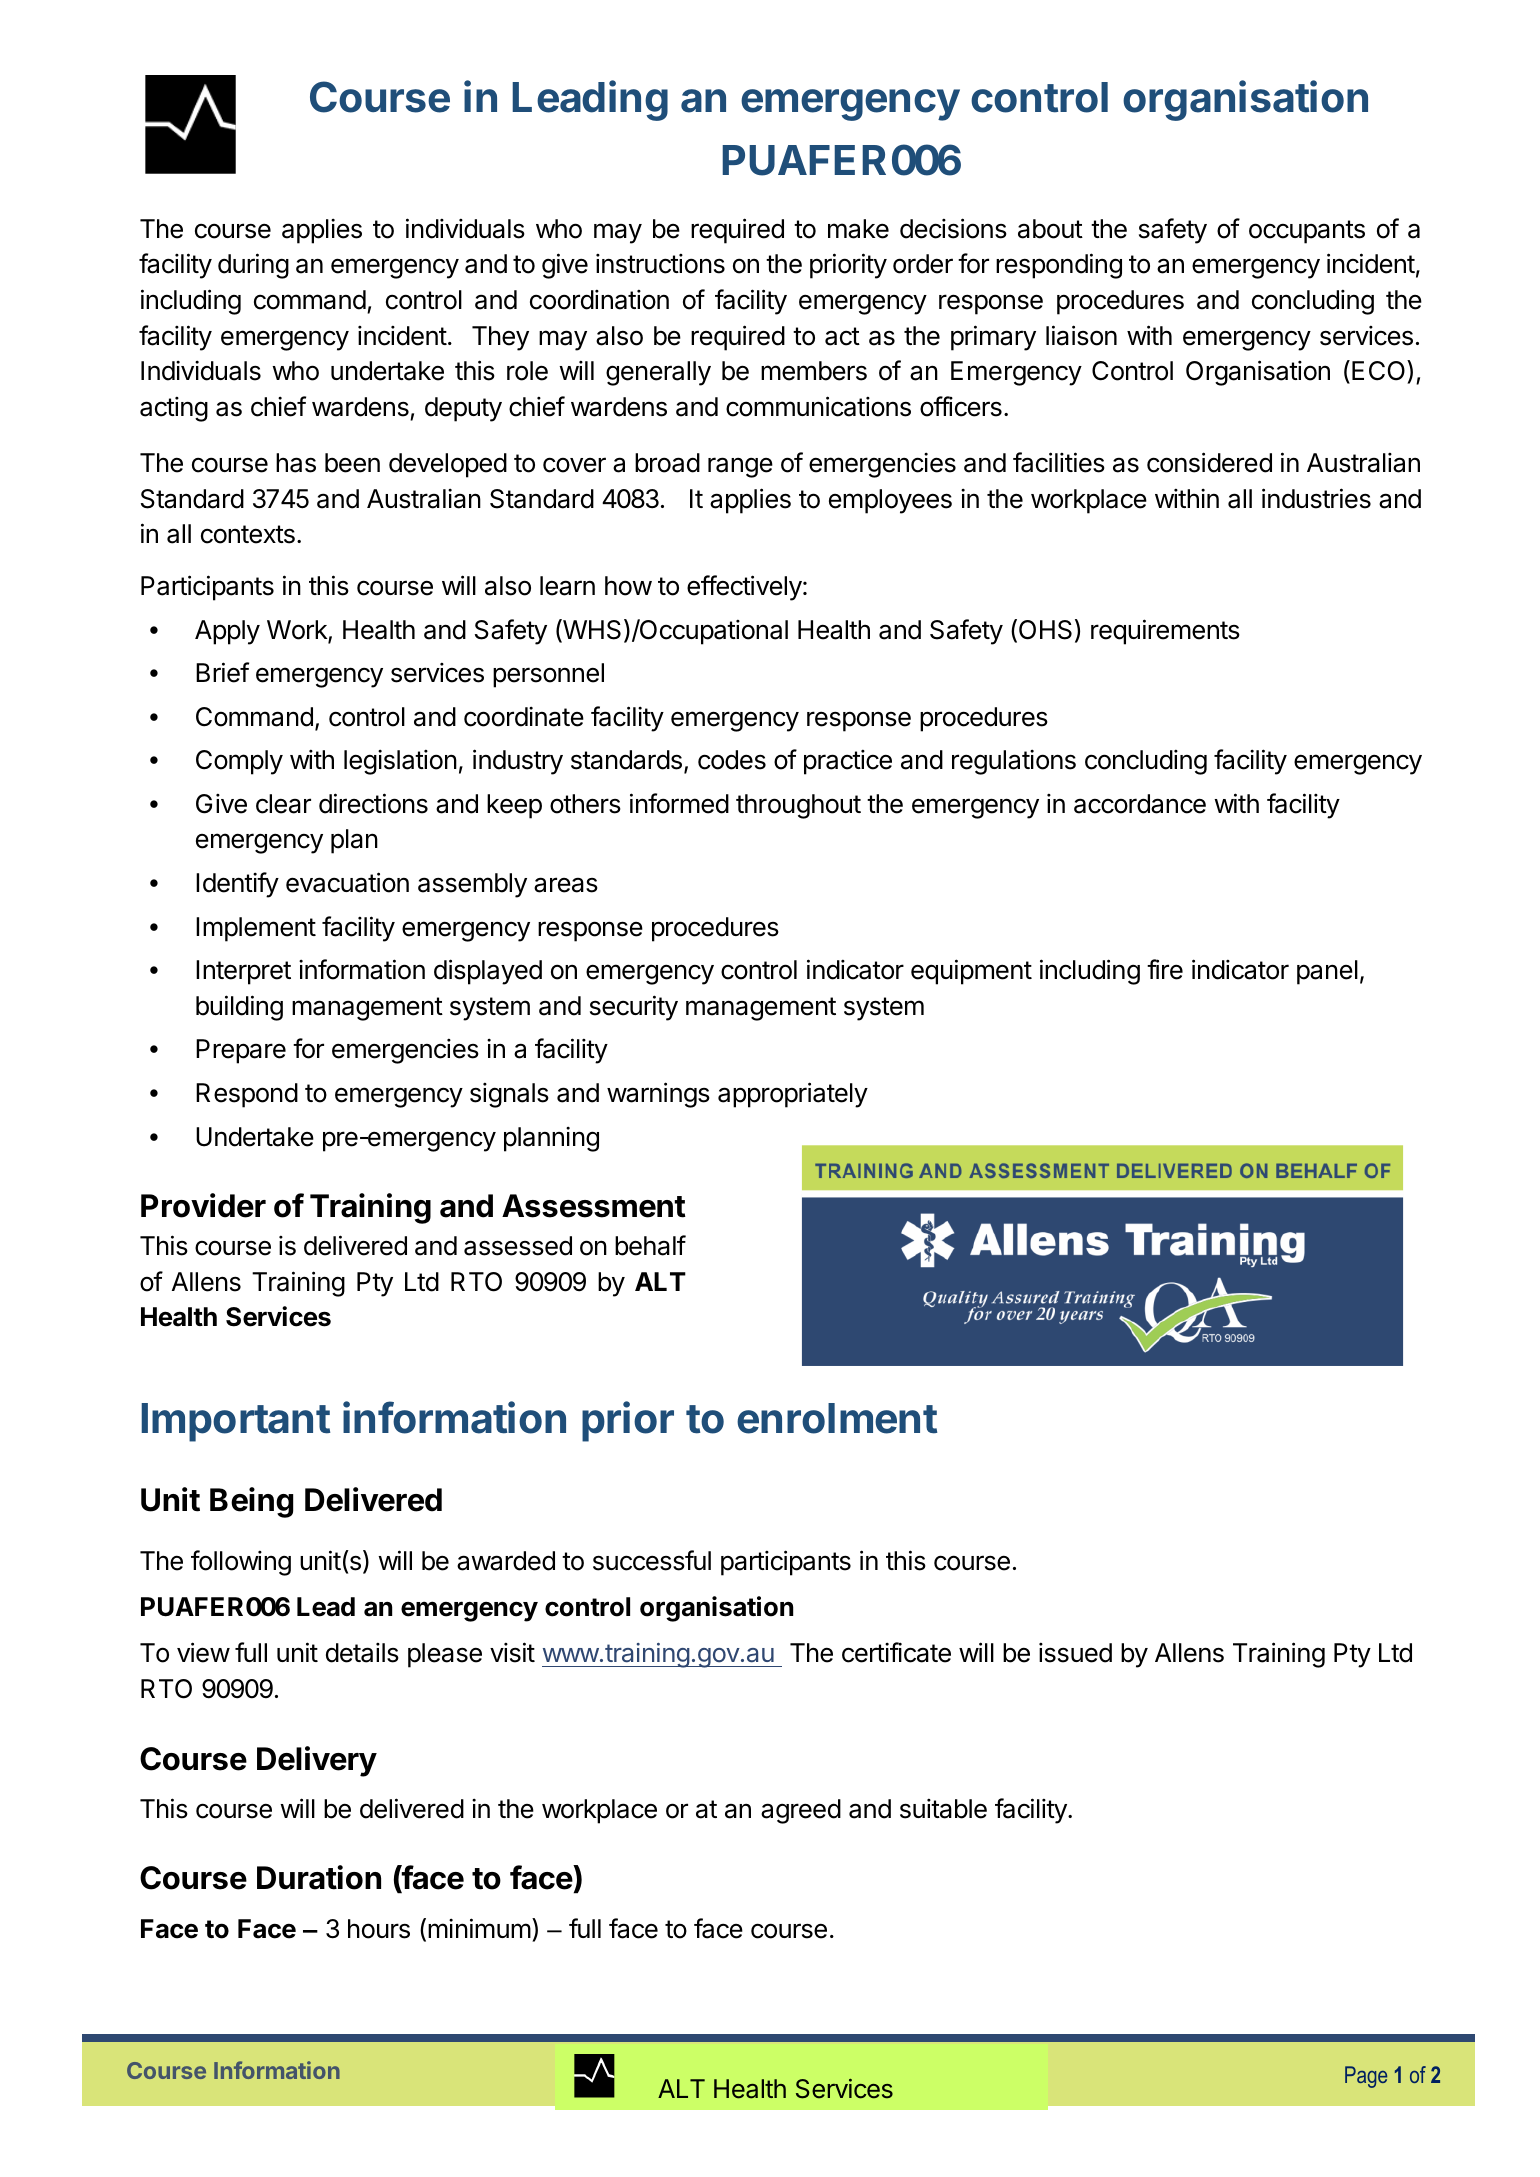 This document has height=2177, width=1540. Describe the element at coordinates (1165, 632) in the document. I see `requirements` at that location.
